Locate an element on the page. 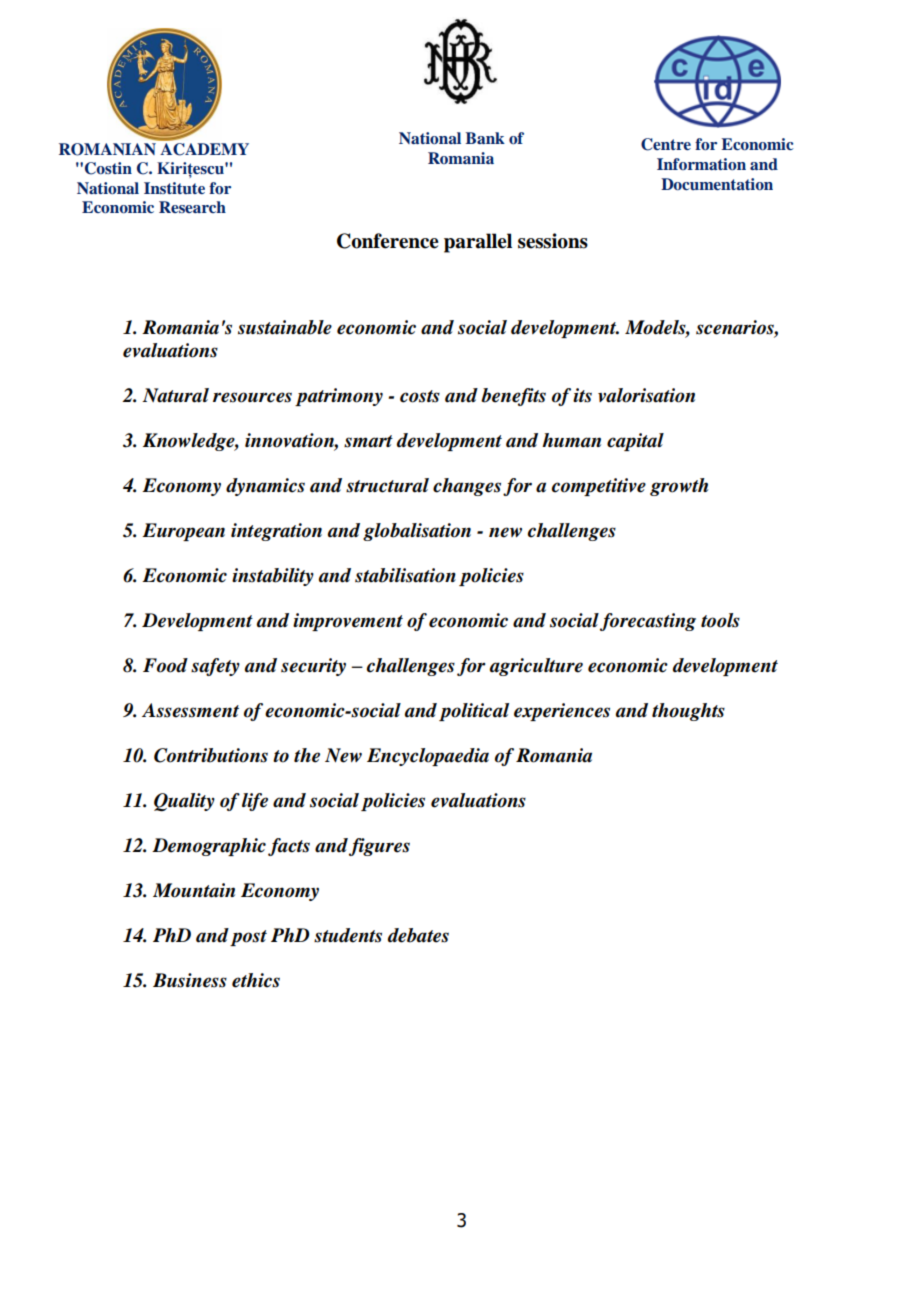 The width and height of the page is (924, 1308). forecasting is located at coordinates (648, 622).
